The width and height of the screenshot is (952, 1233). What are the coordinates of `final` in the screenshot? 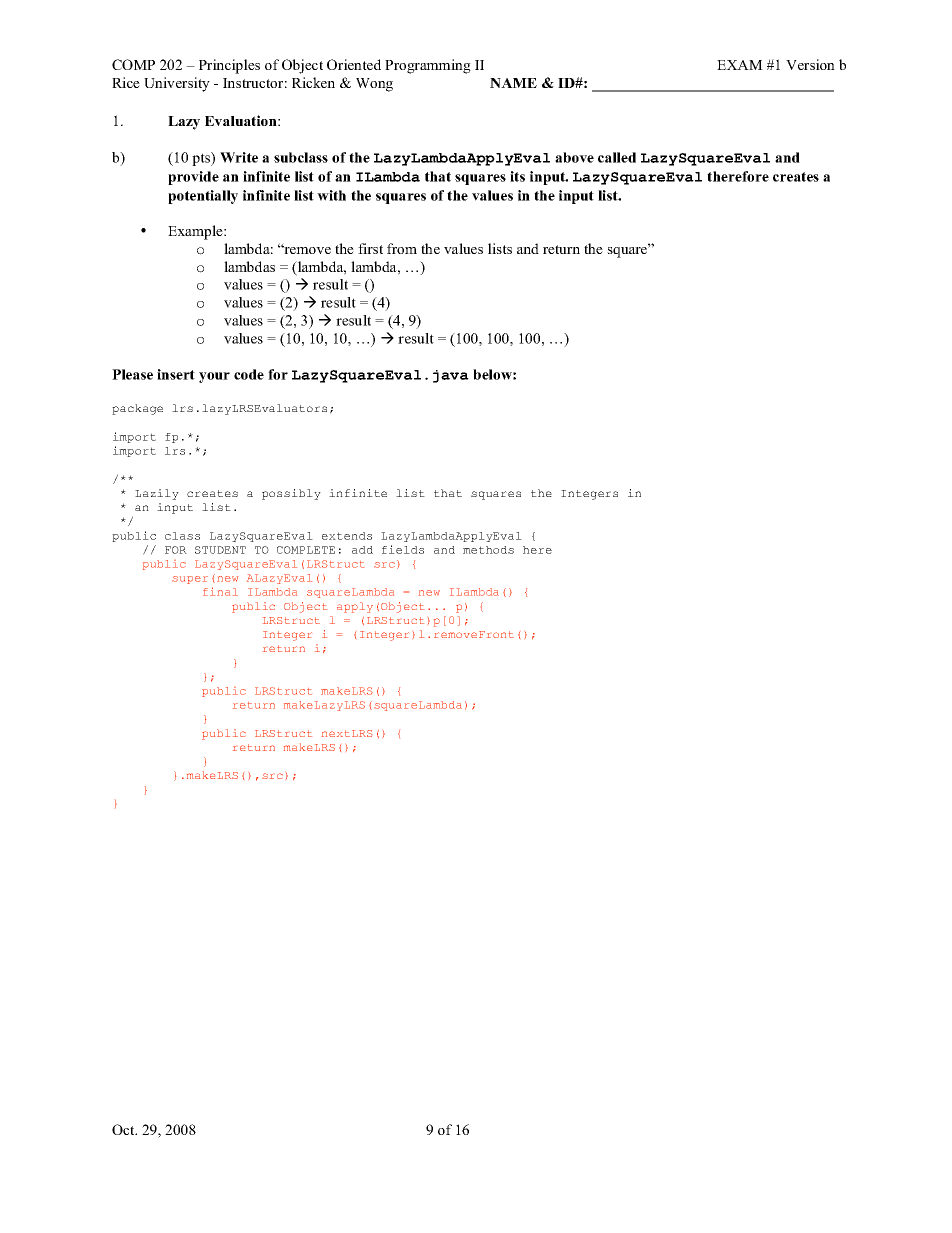 It's located at (220, 591).
